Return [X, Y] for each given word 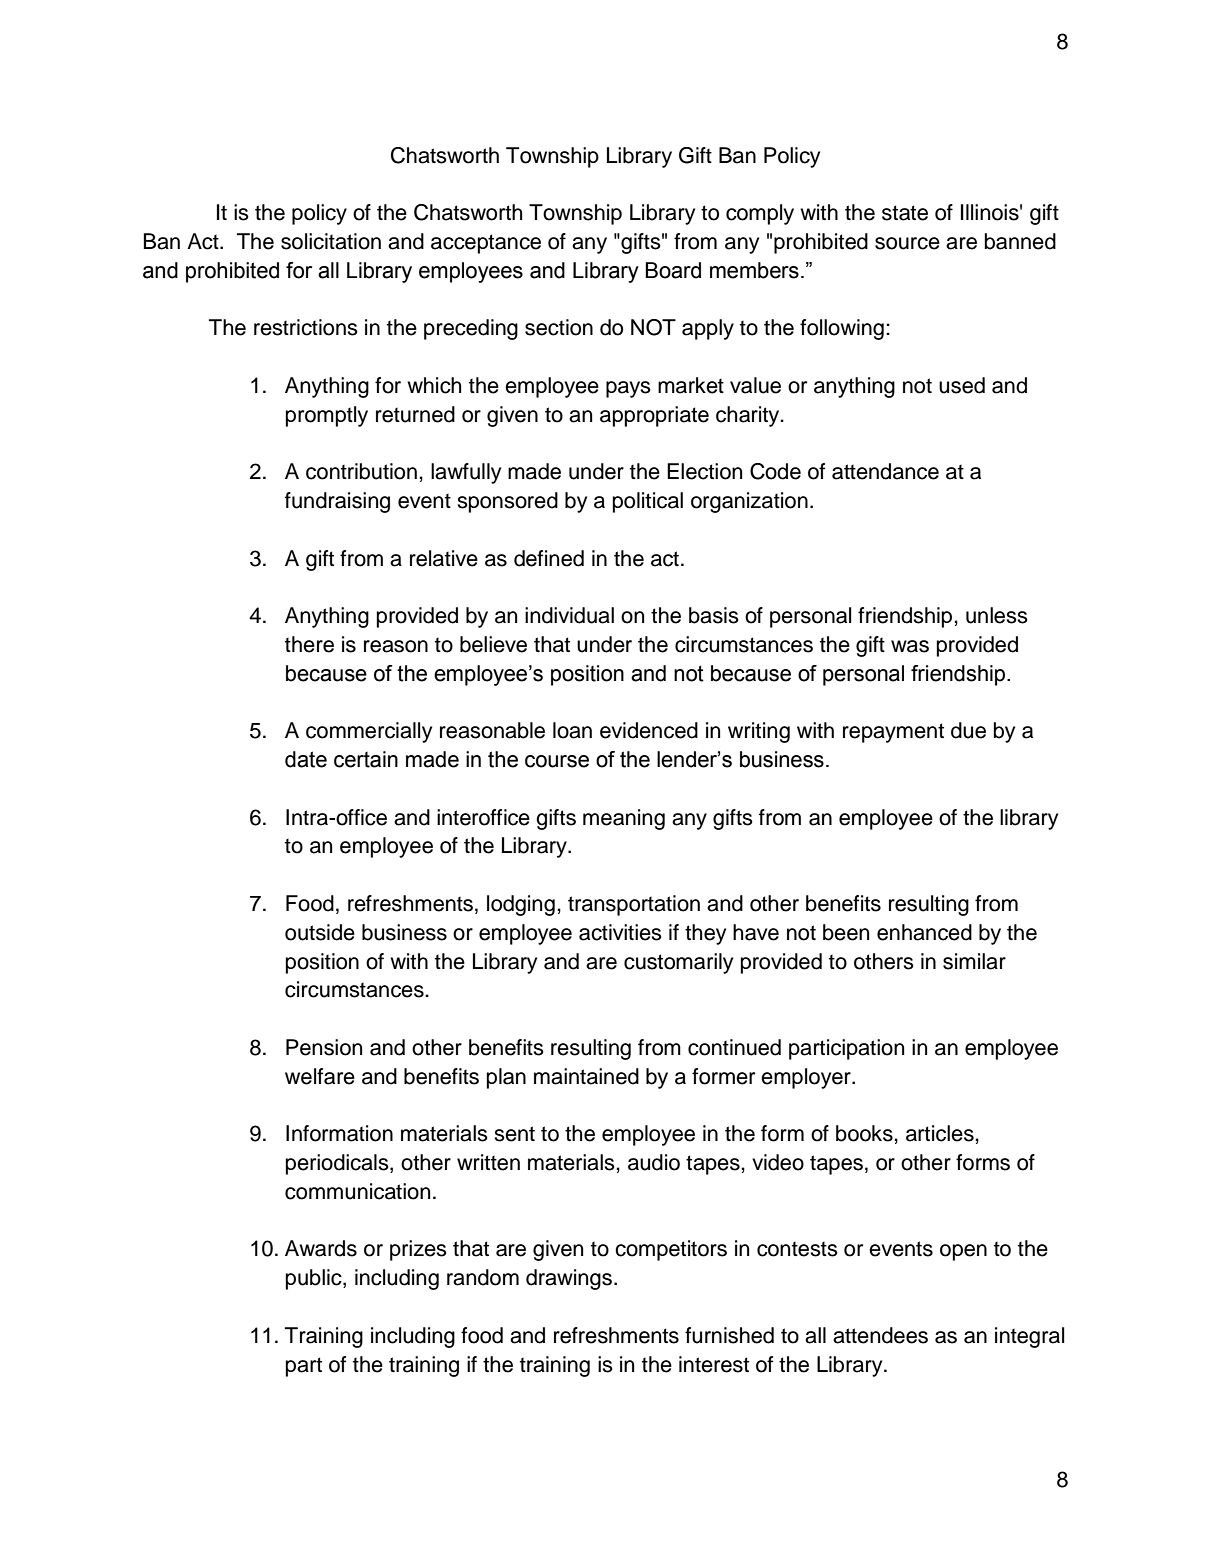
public [315, 1279]
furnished [729, 1335]
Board [673, 270]
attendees [880, 1335]
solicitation [331, 241]
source [907, 243]
